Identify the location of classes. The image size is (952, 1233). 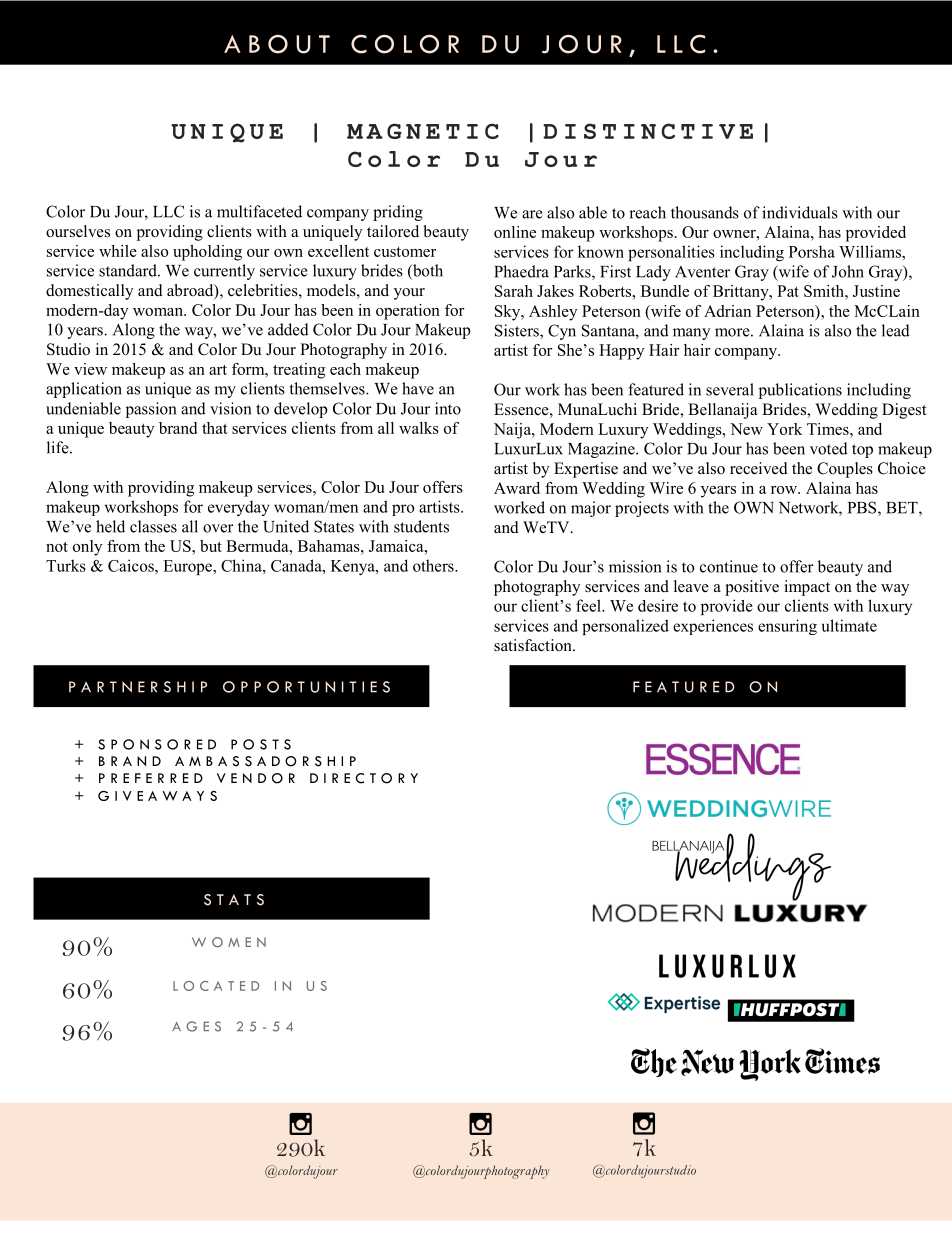
(153, 526).
